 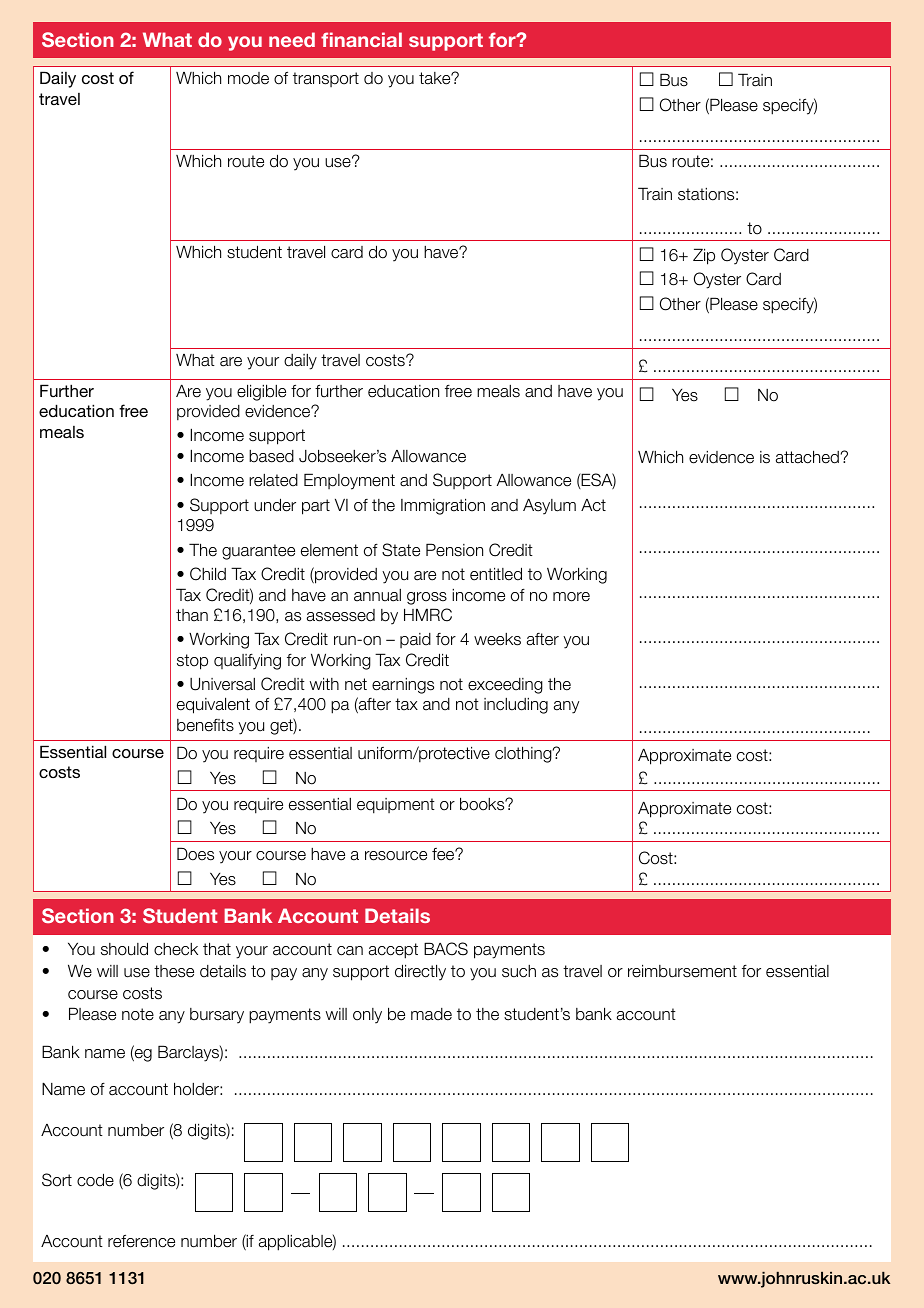 What do you see at coordinates (682, 971) in the page?
I see `reimbursement` at bounding box center [682, 971].
